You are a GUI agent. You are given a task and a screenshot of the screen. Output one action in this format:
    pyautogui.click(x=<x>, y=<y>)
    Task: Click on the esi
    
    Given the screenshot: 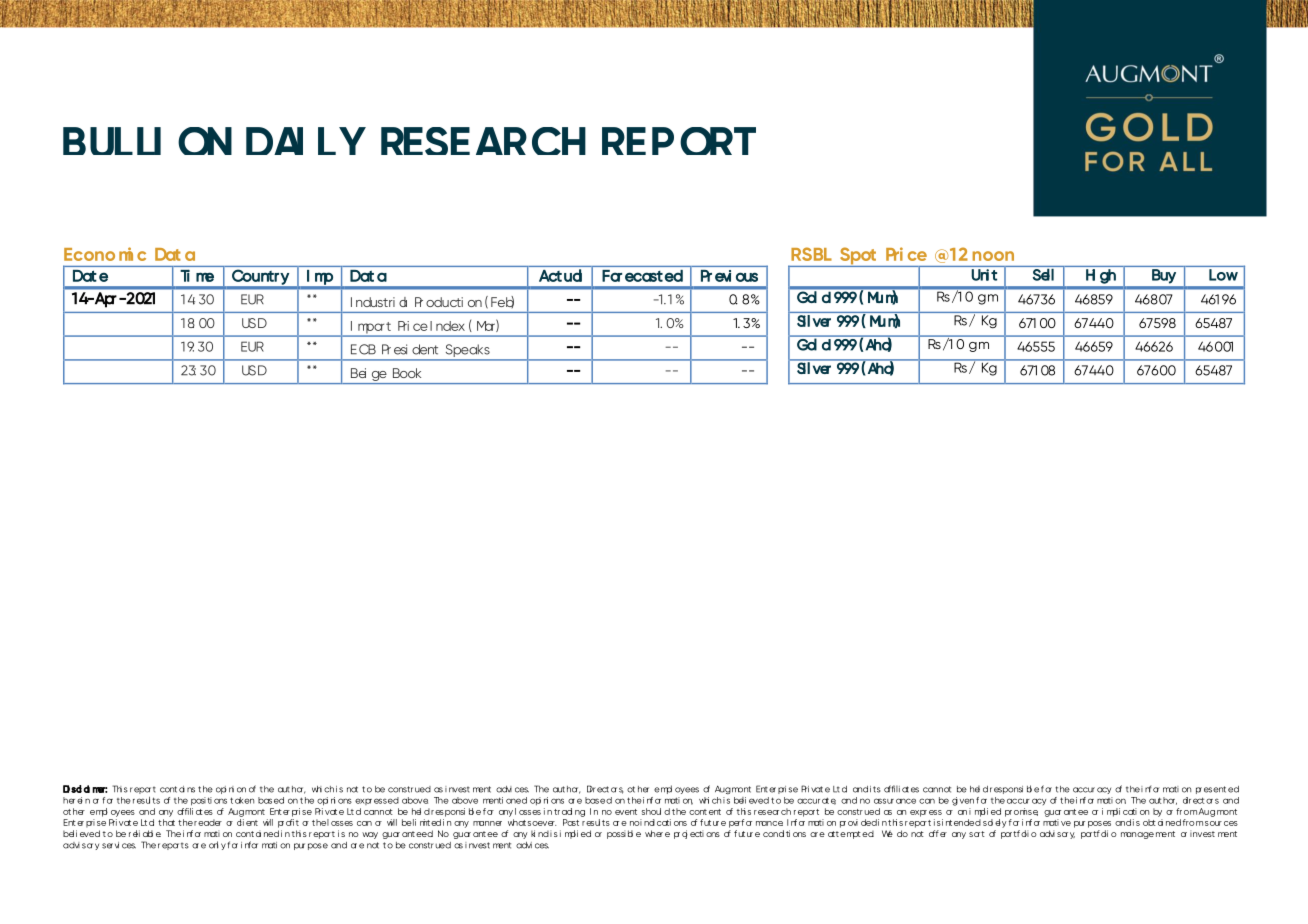 What is the action you would take?
    pyautogui.click(x=400, y=349)
